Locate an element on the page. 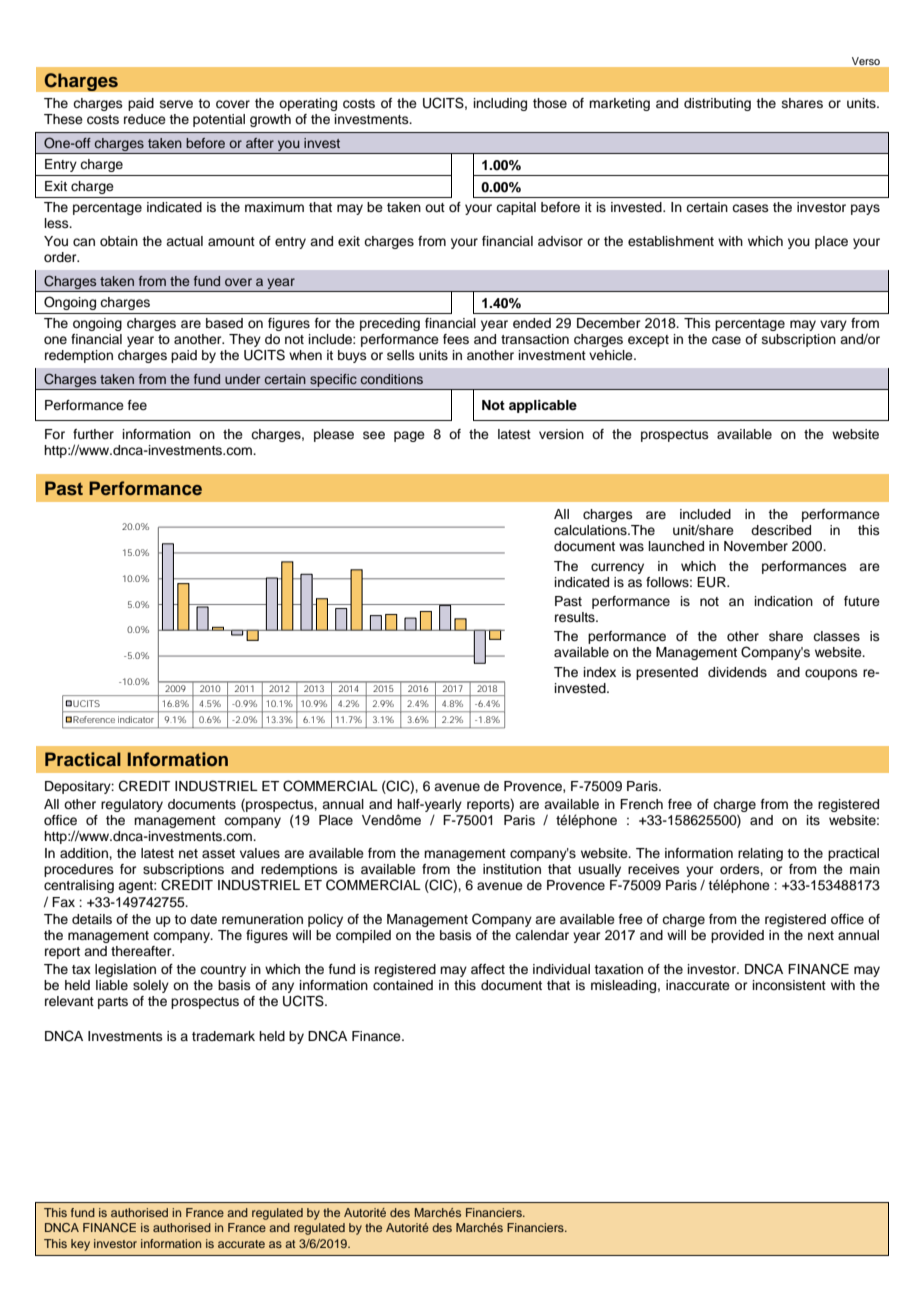  institution is located at coordinates (512, 869).
